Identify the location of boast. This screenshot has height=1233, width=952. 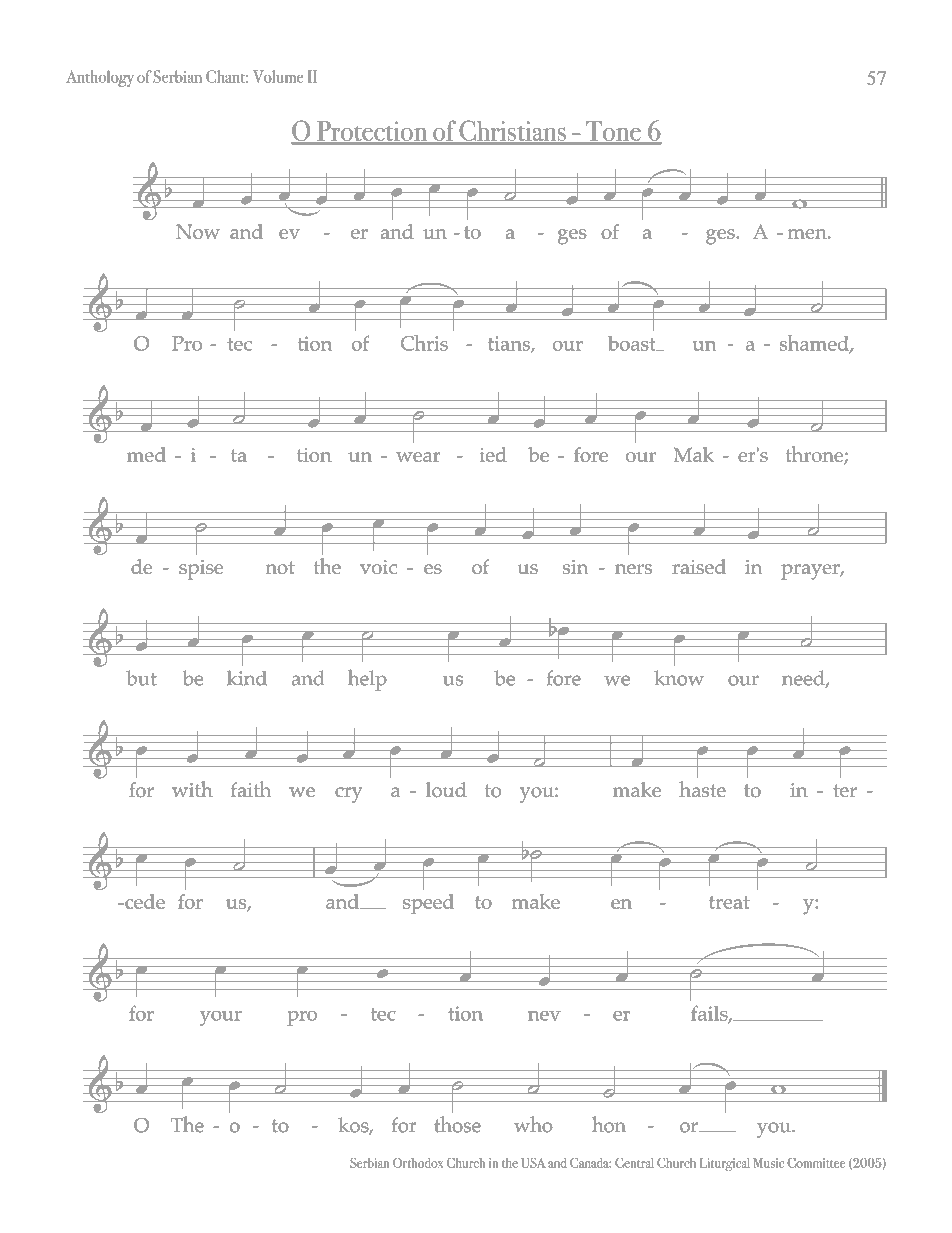
(633, 343).
